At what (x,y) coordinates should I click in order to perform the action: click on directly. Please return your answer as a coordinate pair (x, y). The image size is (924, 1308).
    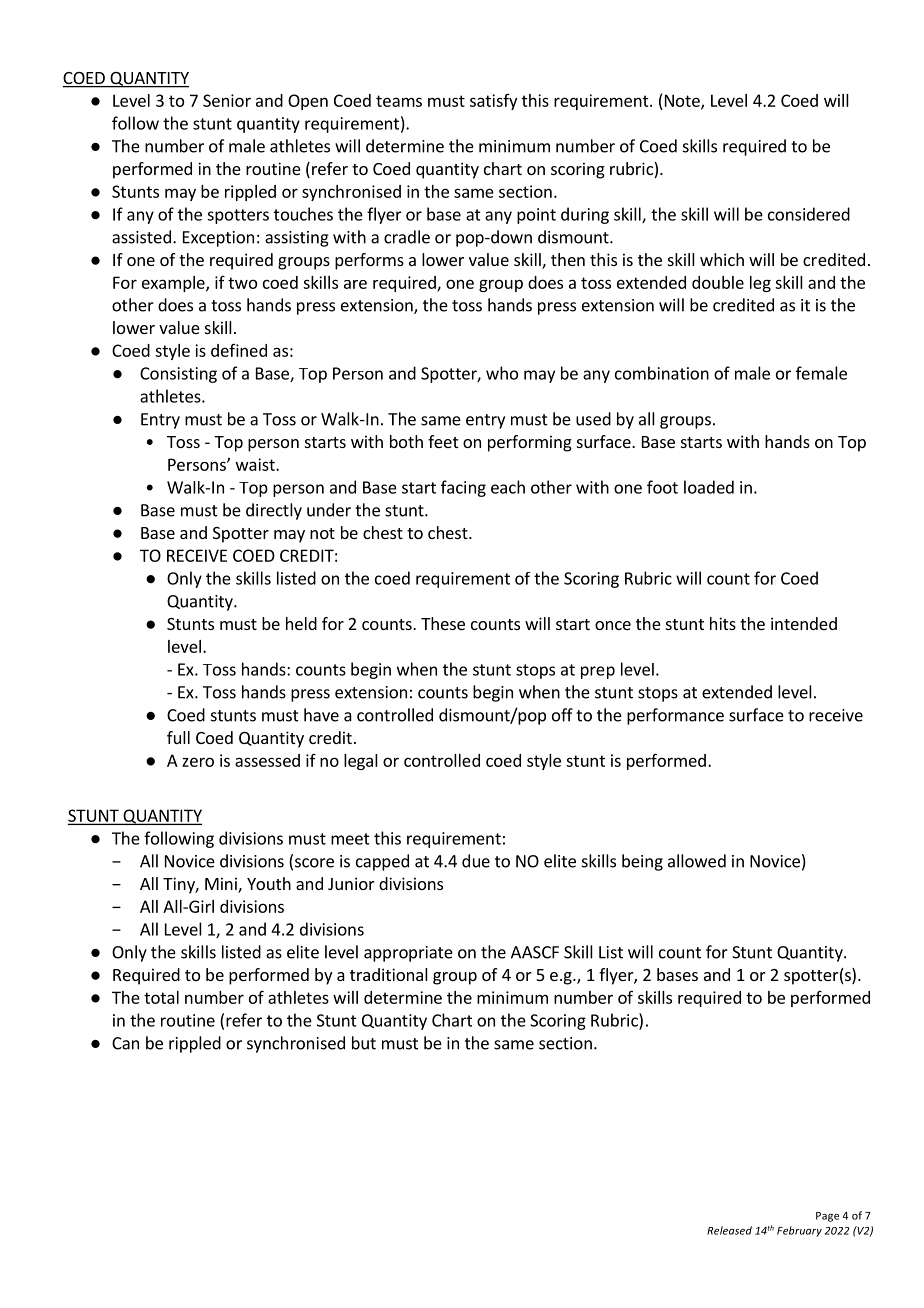
    Looking at the image, I should click on (274, 511).
